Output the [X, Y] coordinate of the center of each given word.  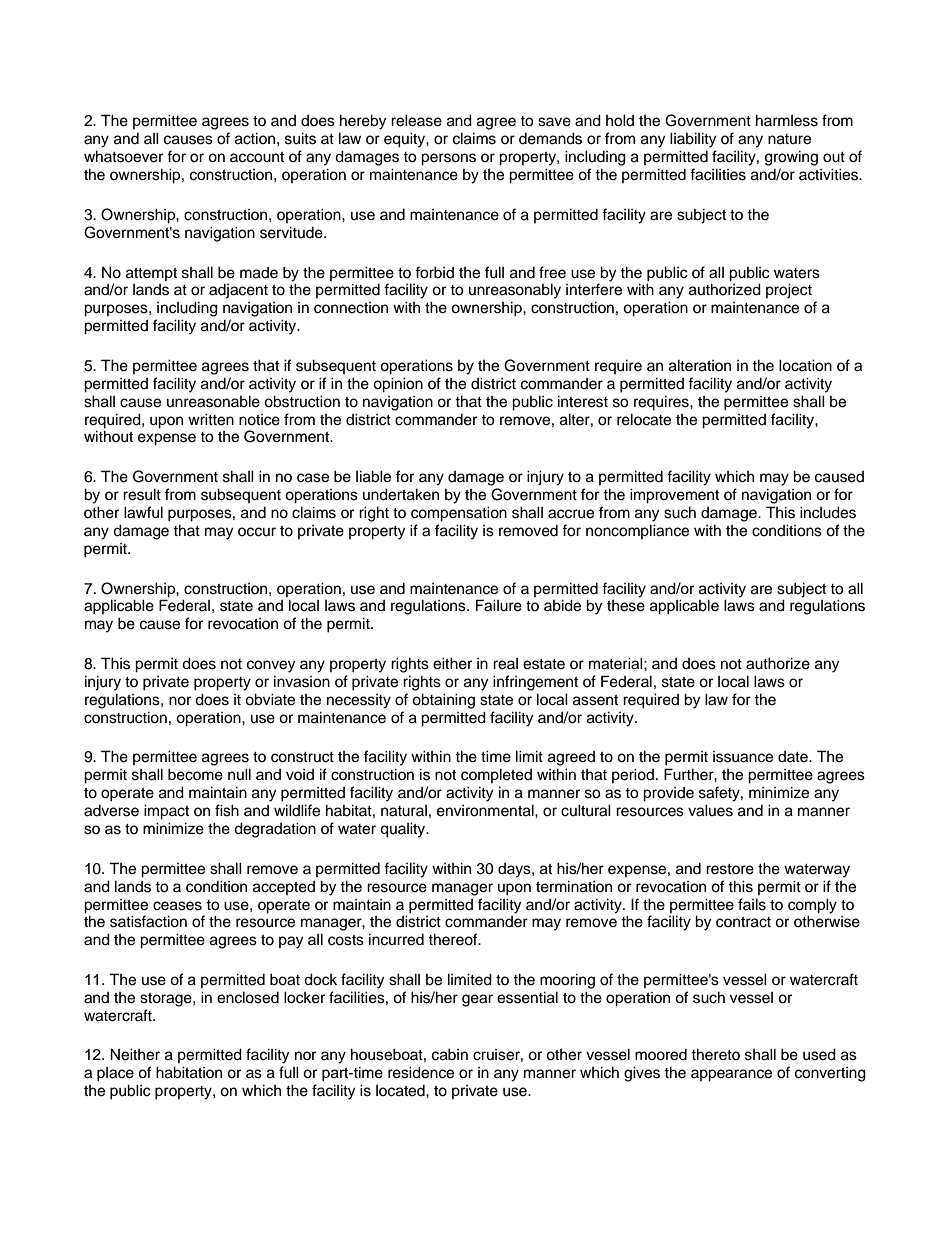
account [257, 157]
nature [789, 139]
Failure [499, 605]
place [115, 1074]
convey [271, 666]
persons [448, 159]
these [626, 606]
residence [421, 1072]
